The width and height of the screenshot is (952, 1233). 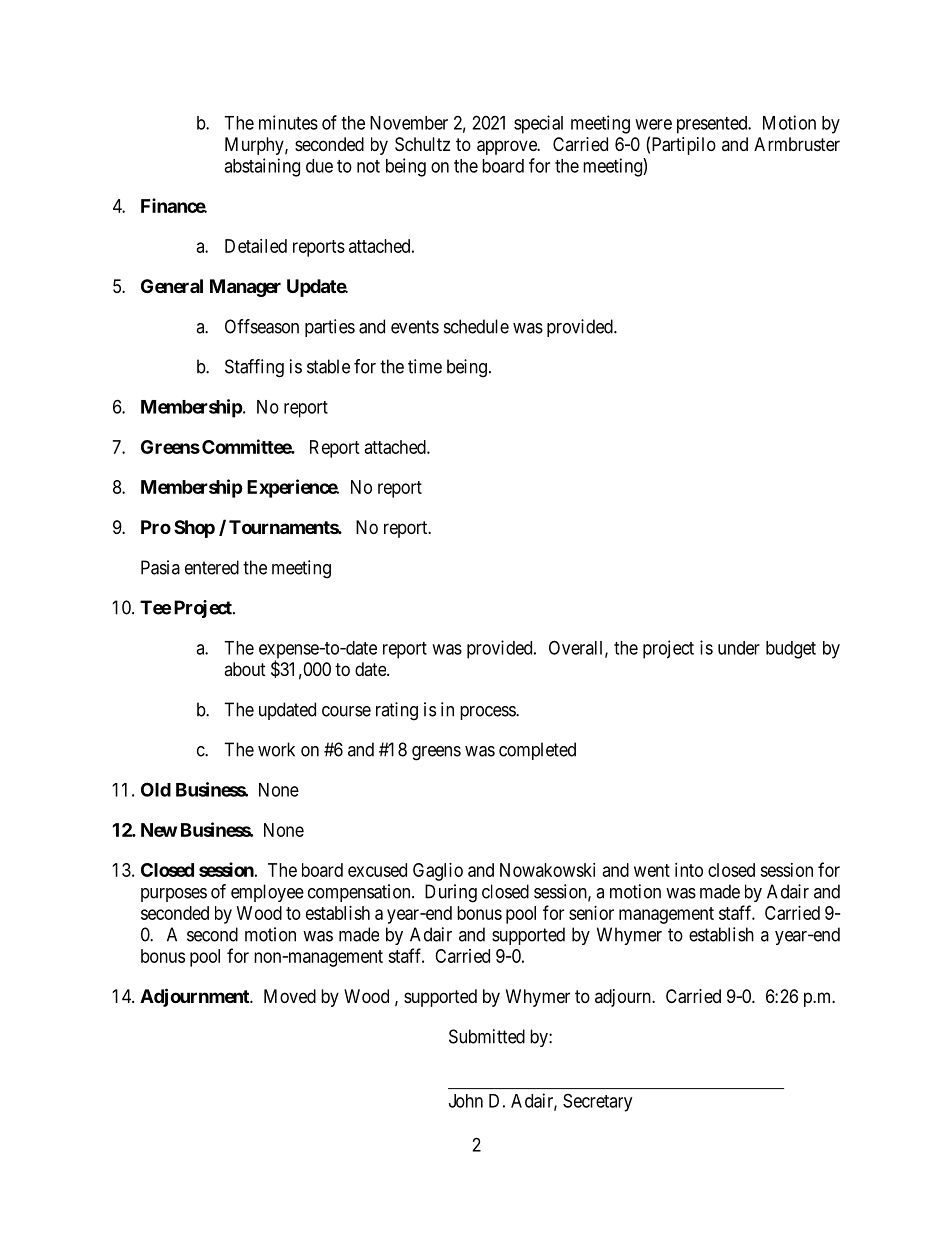 I want to click on abstaining, so click(x=262, y=167).
